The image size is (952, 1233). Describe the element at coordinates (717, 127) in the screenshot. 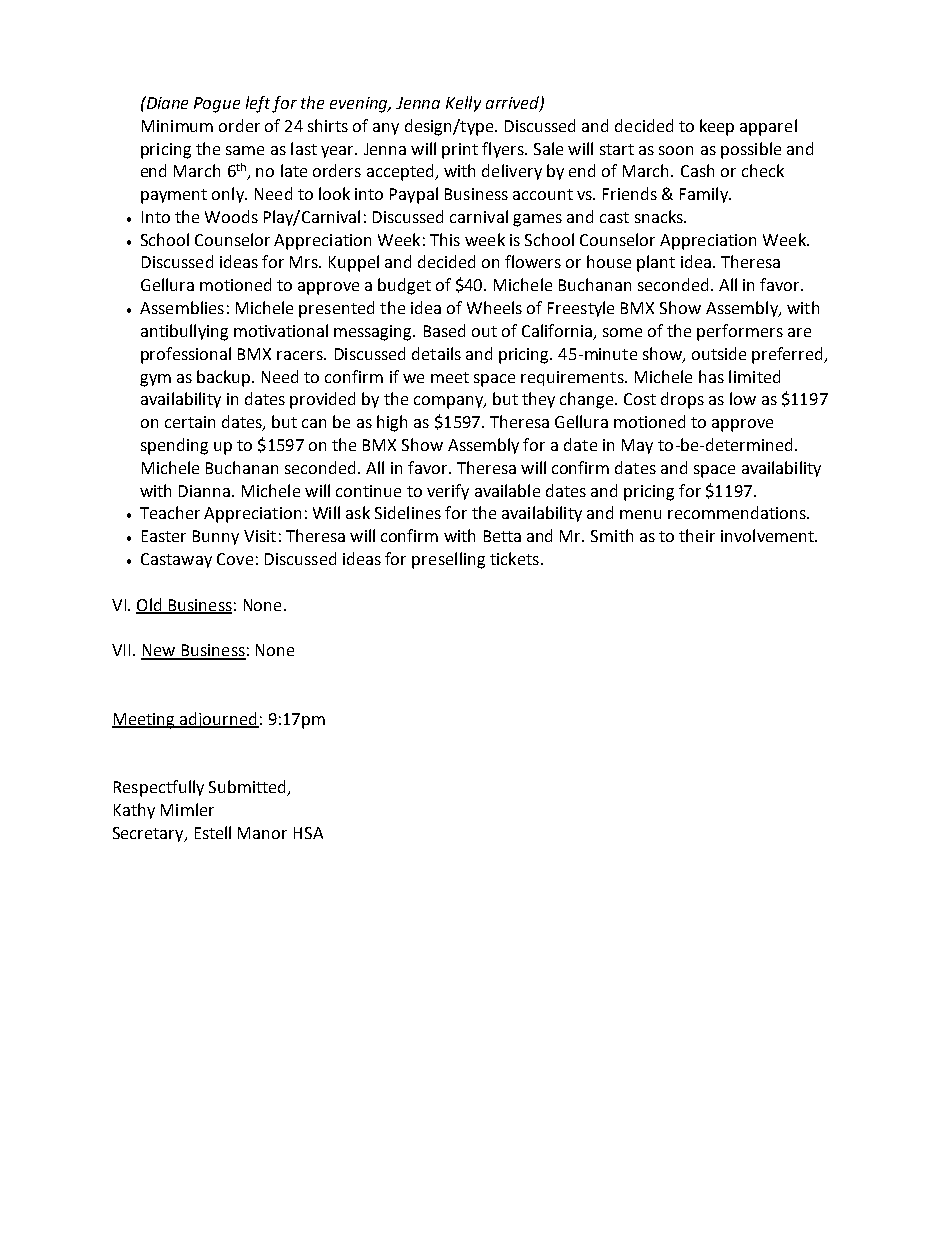

I see `keep` at that location.
